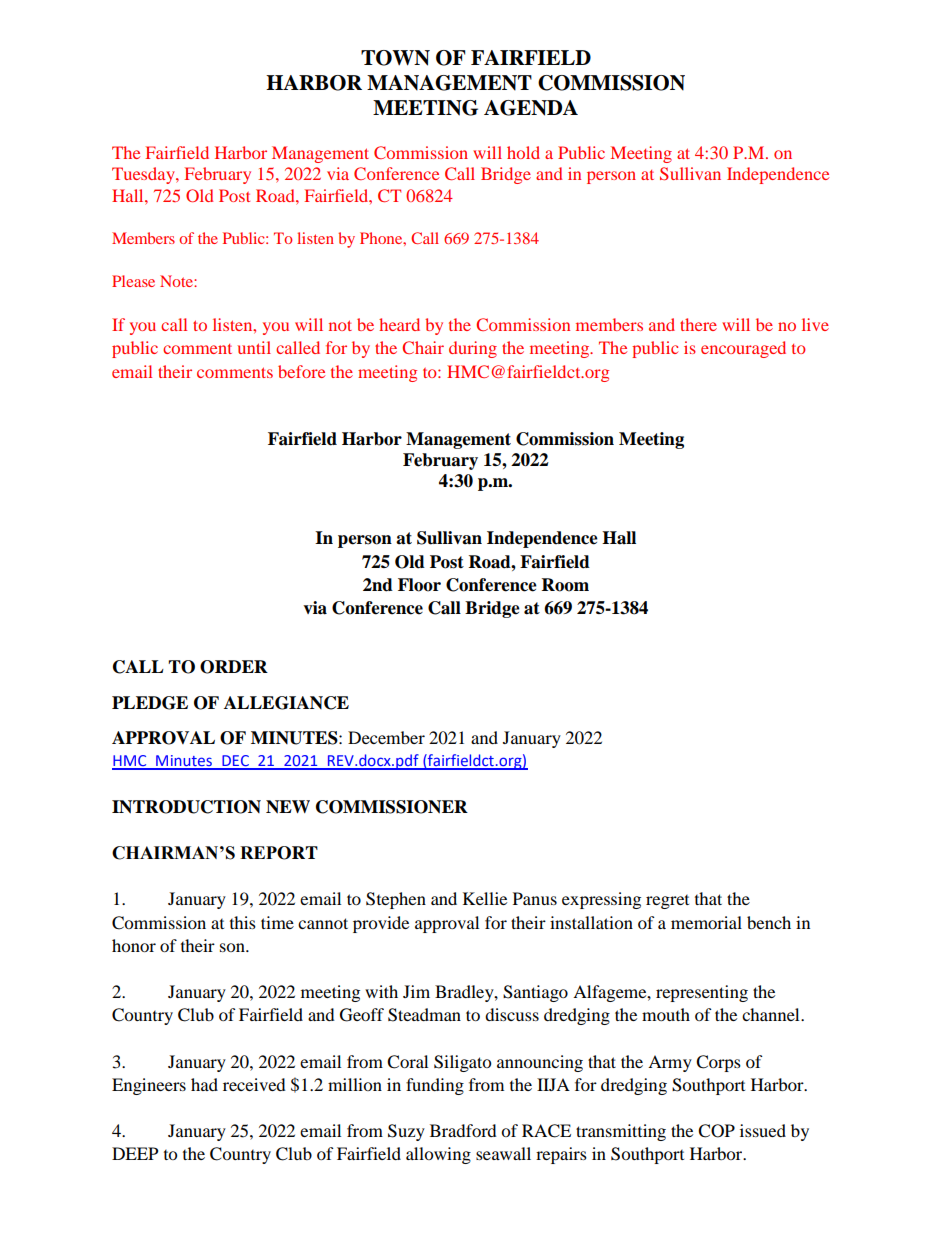 The image size is (952, 1233). Describe the element at coordinates (144, 175) in the page. I see `Tuesday` at that location.
